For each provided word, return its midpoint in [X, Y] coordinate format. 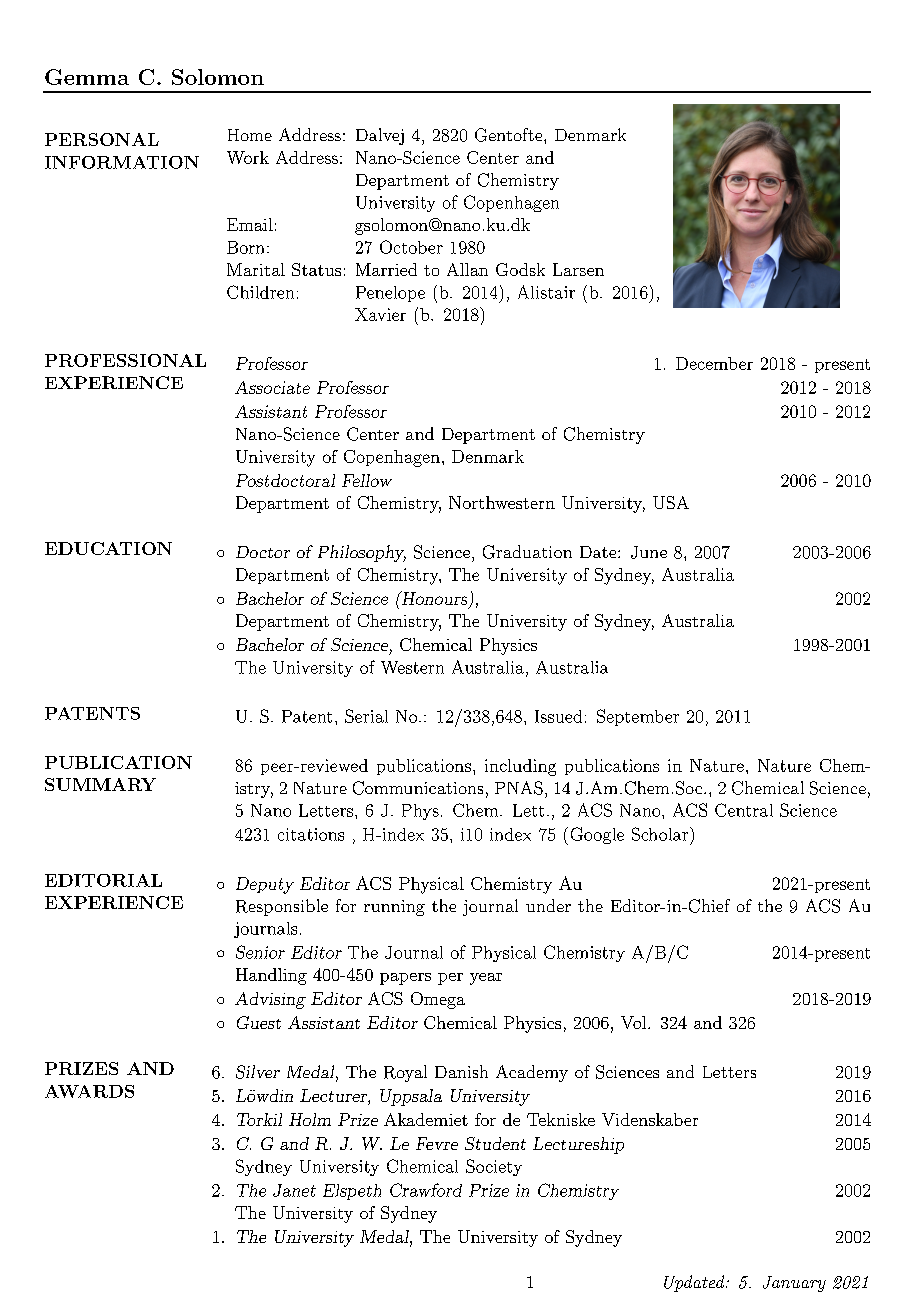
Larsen [578, 269]
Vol [635, 1022]
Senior [260, 952]
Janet [294, 1190]
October [411, 247]
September [638, 717]
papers [405, 979]
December [714, 363]
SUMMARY [100, 784]
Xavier [380, 314]
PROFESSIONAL [125, 360]
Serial [366, 716]
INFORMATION [122, 162]
